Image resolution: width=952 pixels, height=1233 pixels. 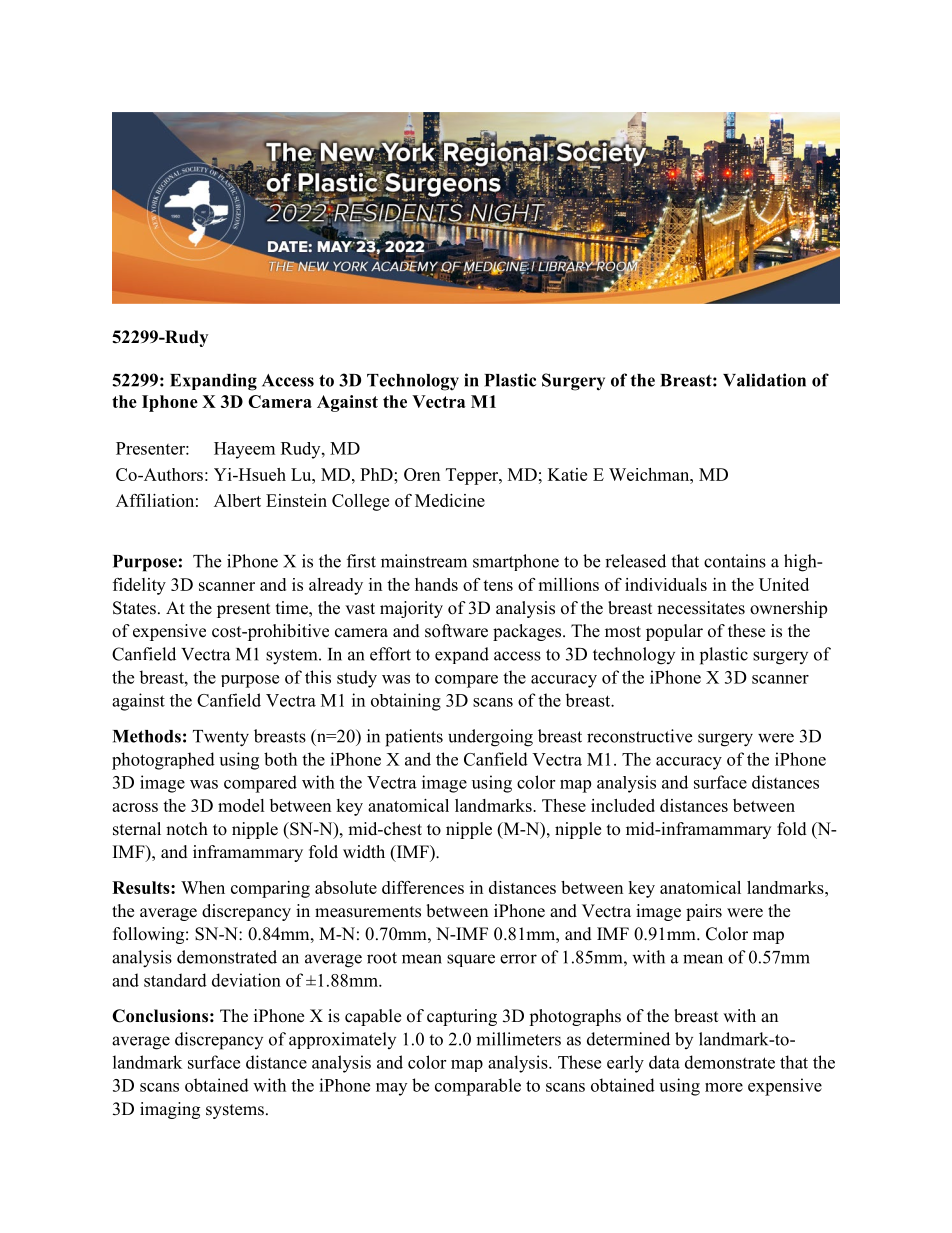 I want to click on Twenty, so click(x=221, y=738).
